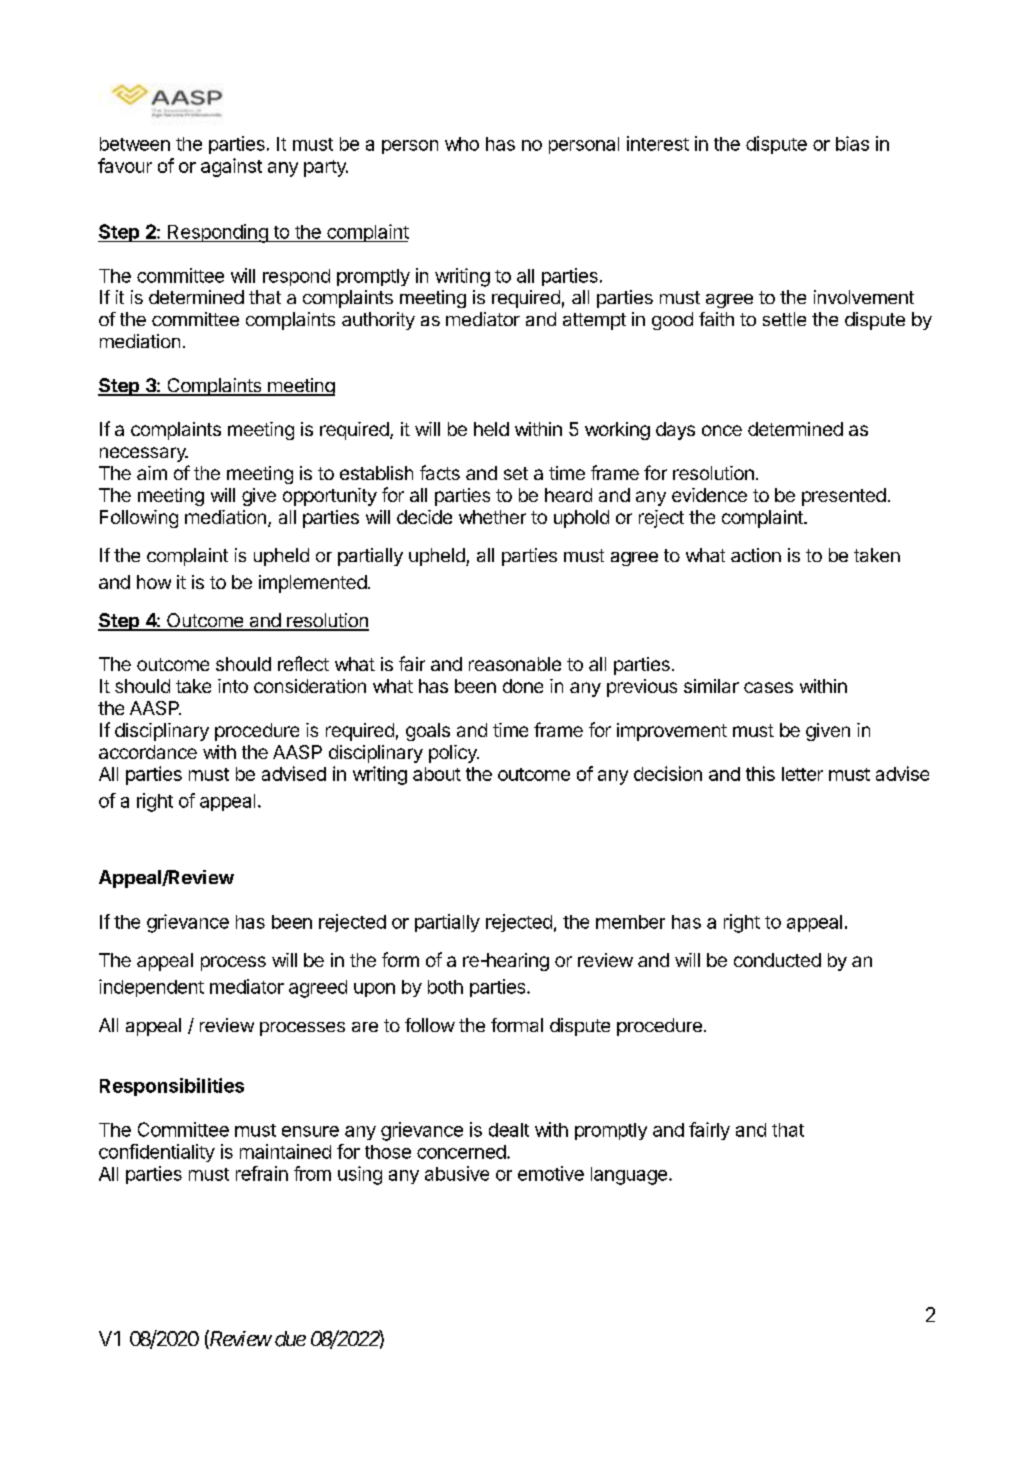  What do you see at coordinates (515, 664) in the image?
I see `reasonable` at bounding box center [515, 664].
